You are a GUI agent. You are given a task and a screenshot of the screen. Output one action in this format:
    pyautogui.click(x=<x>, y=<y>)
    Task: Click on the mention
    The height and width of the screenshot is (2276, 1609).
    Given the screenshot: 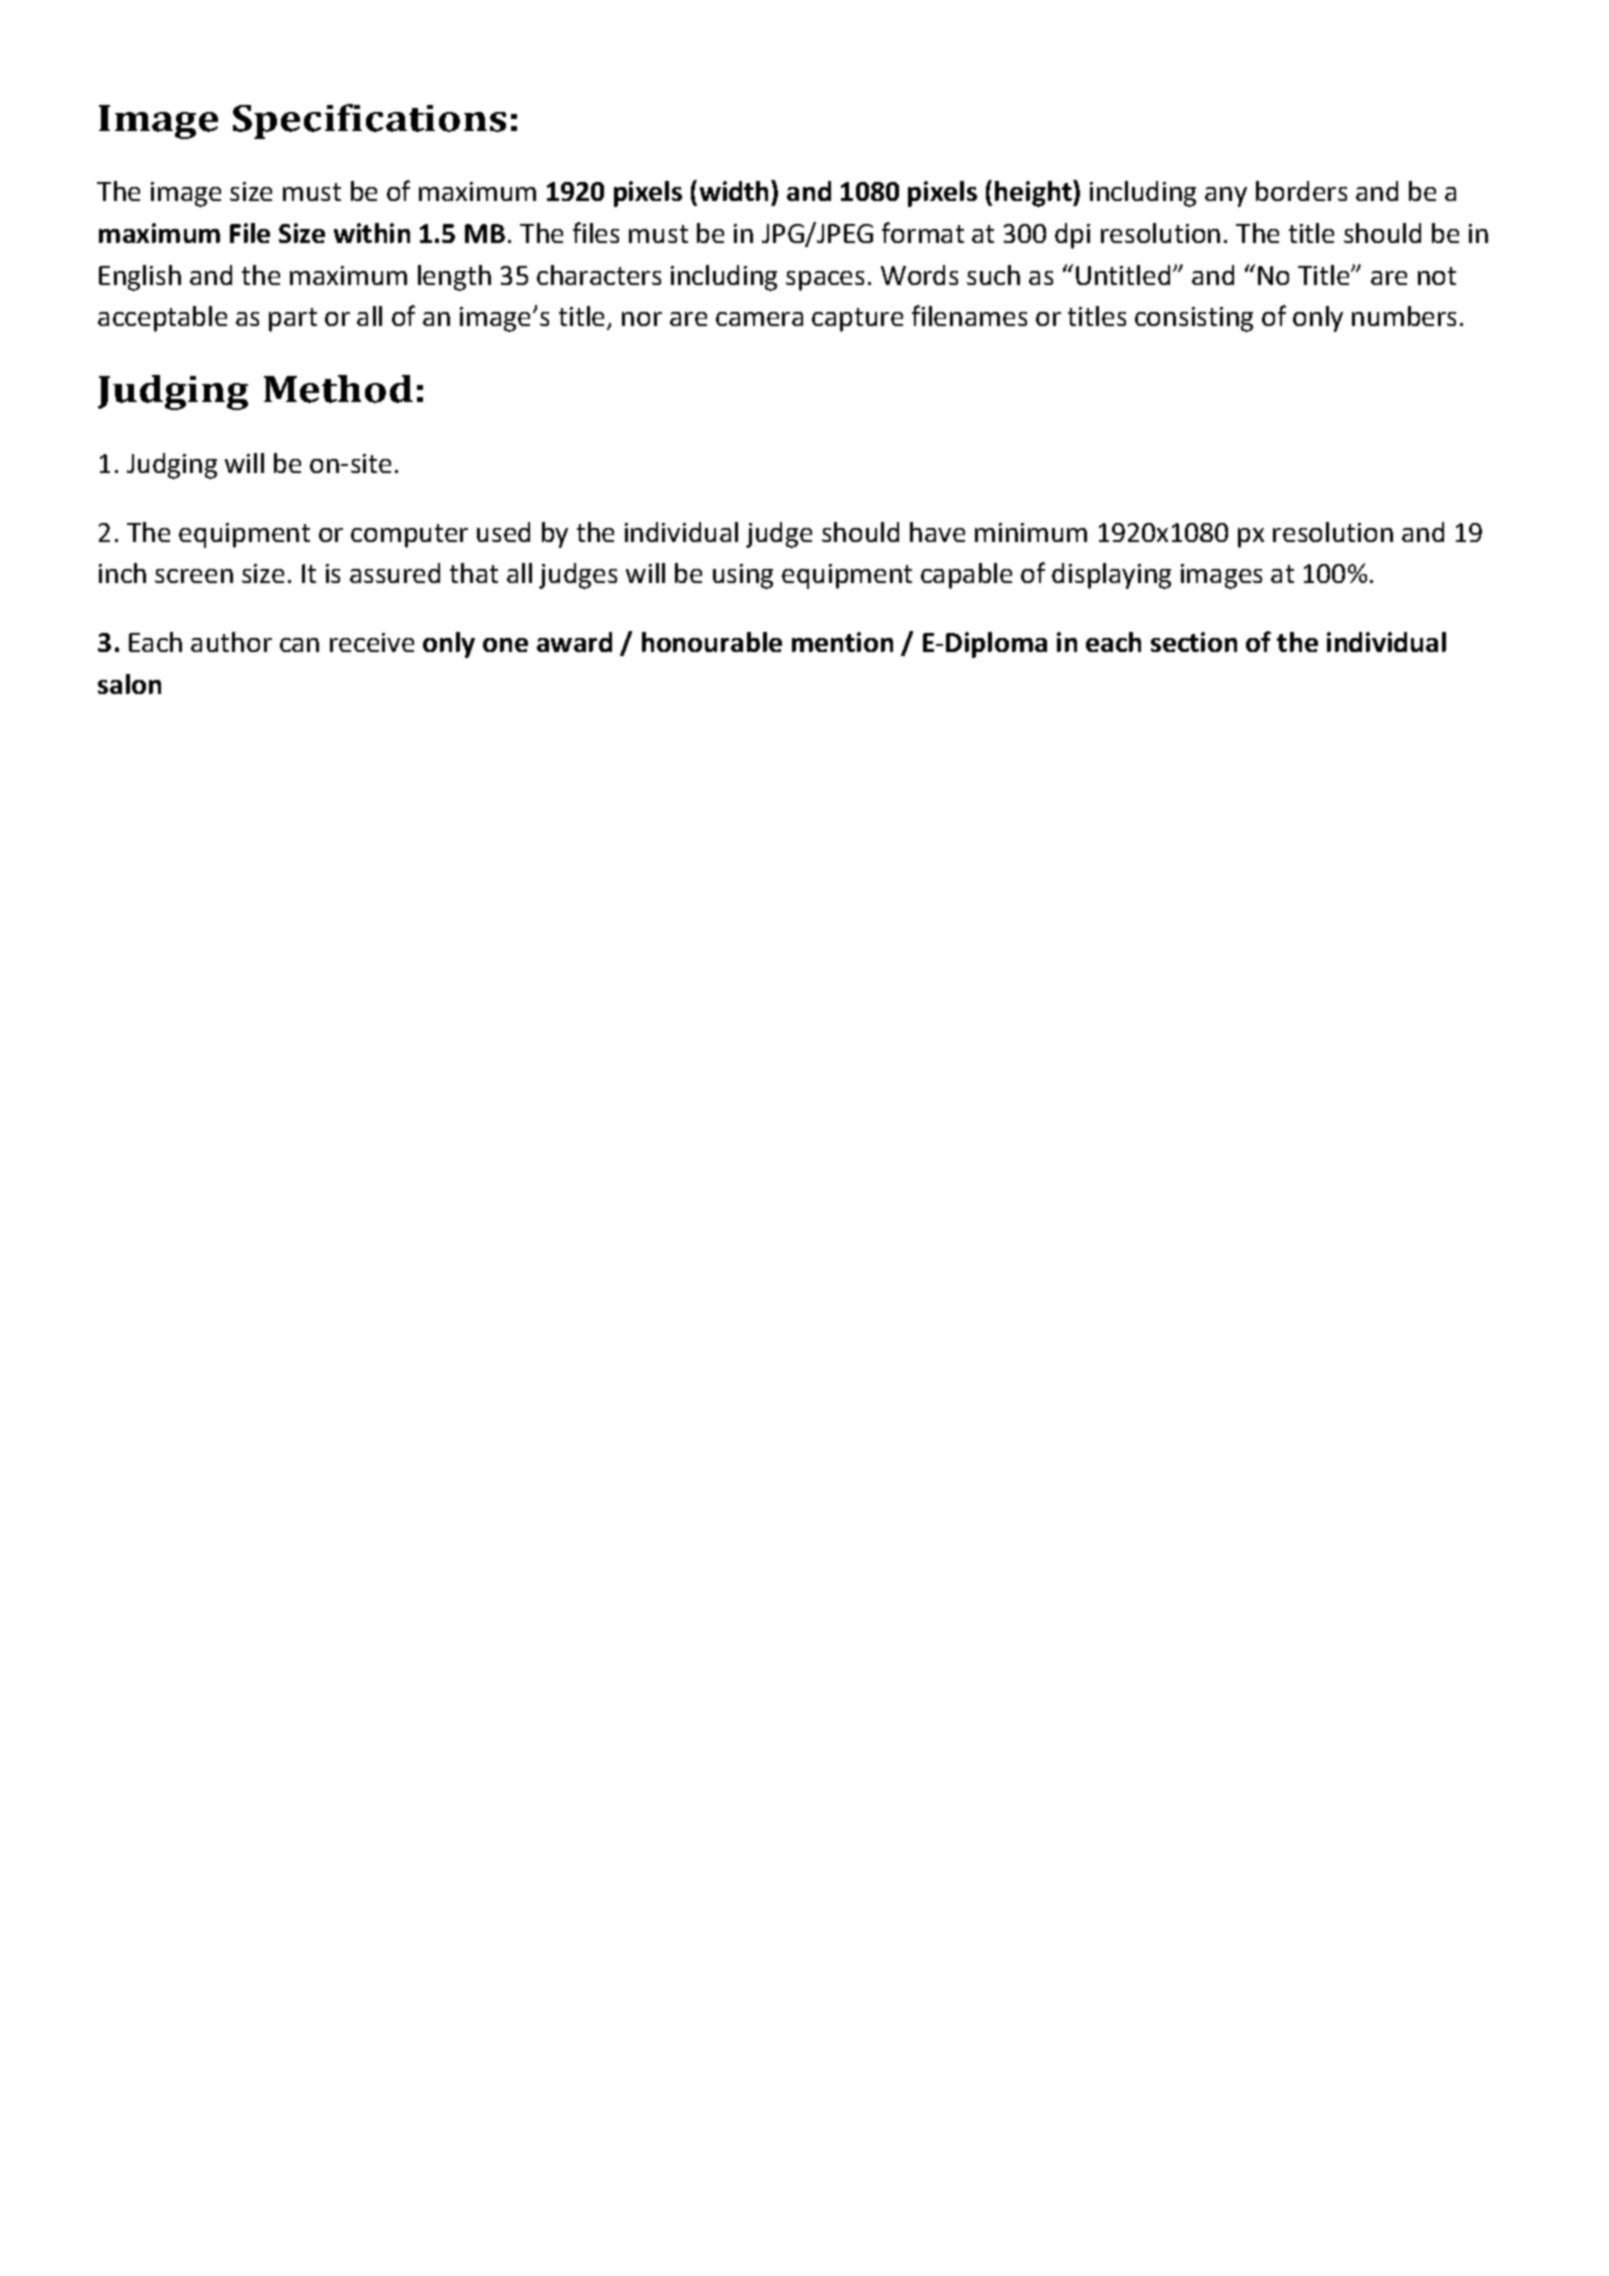 What is the action you would take?
    pyautogui.click(x=842, y=642)
